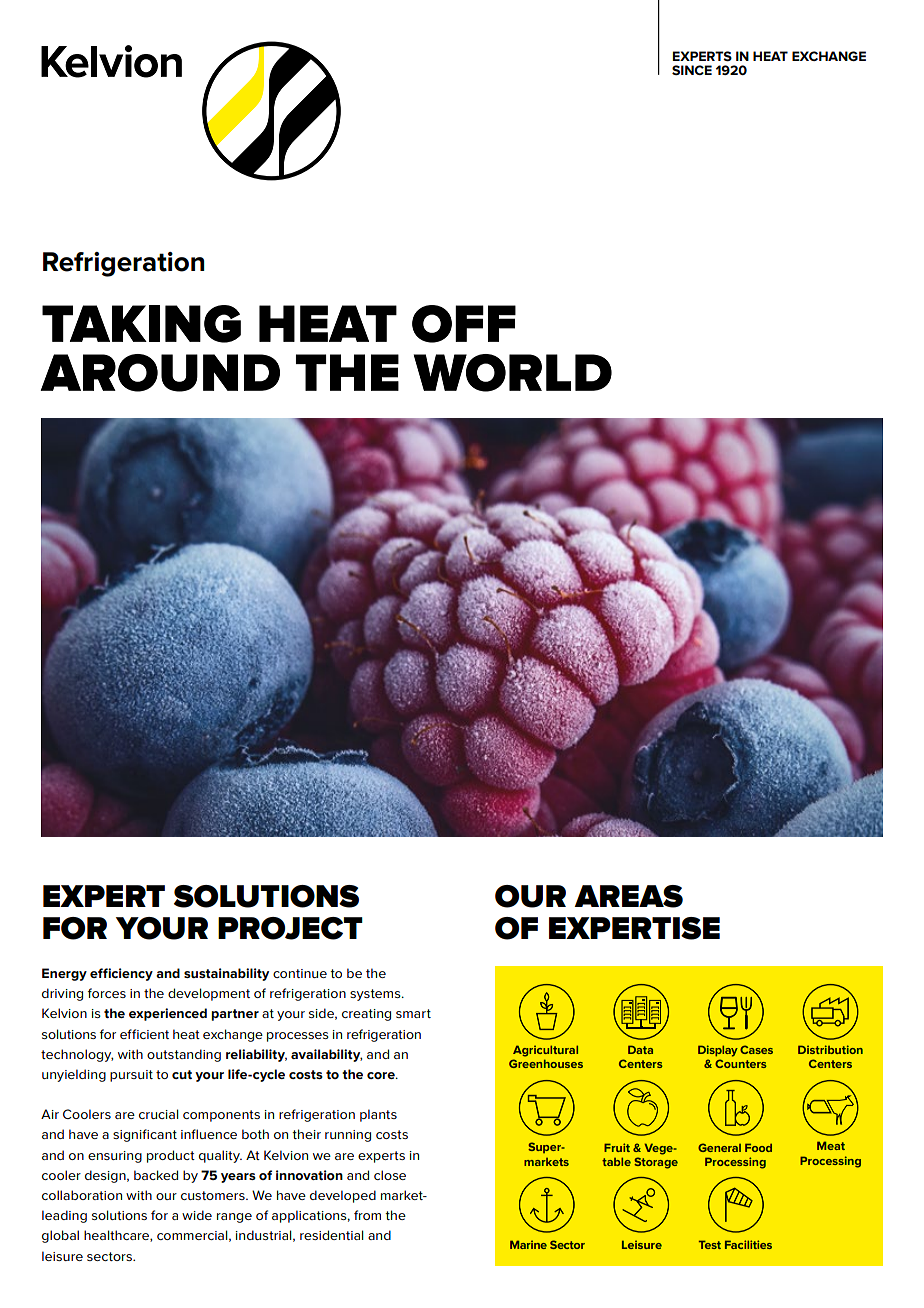 This document has width=924, height=1308. I want to click on TAKING, so click(141, 324).
